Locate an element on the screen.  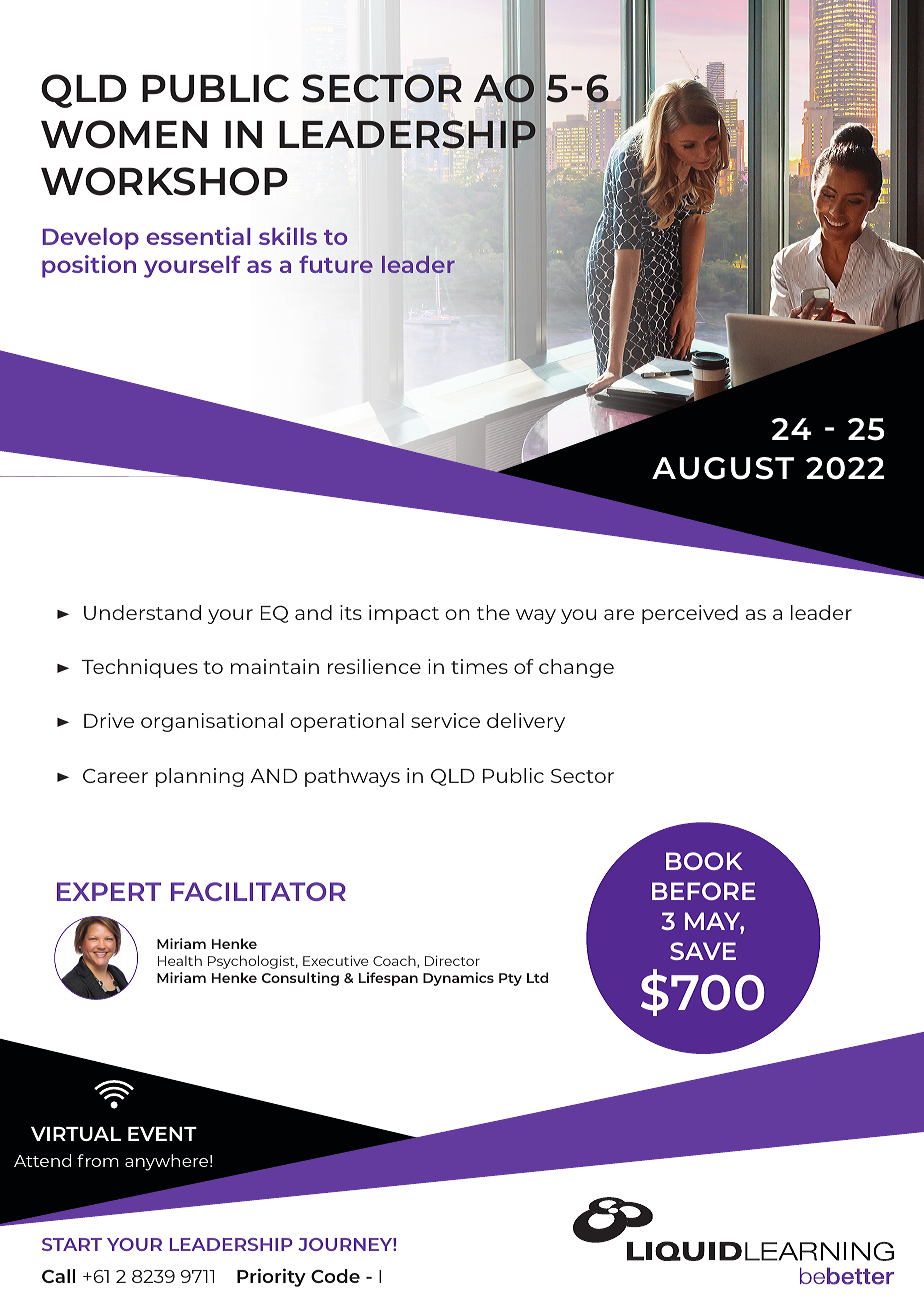
WOMEN is located at coordinates (124, 134).
